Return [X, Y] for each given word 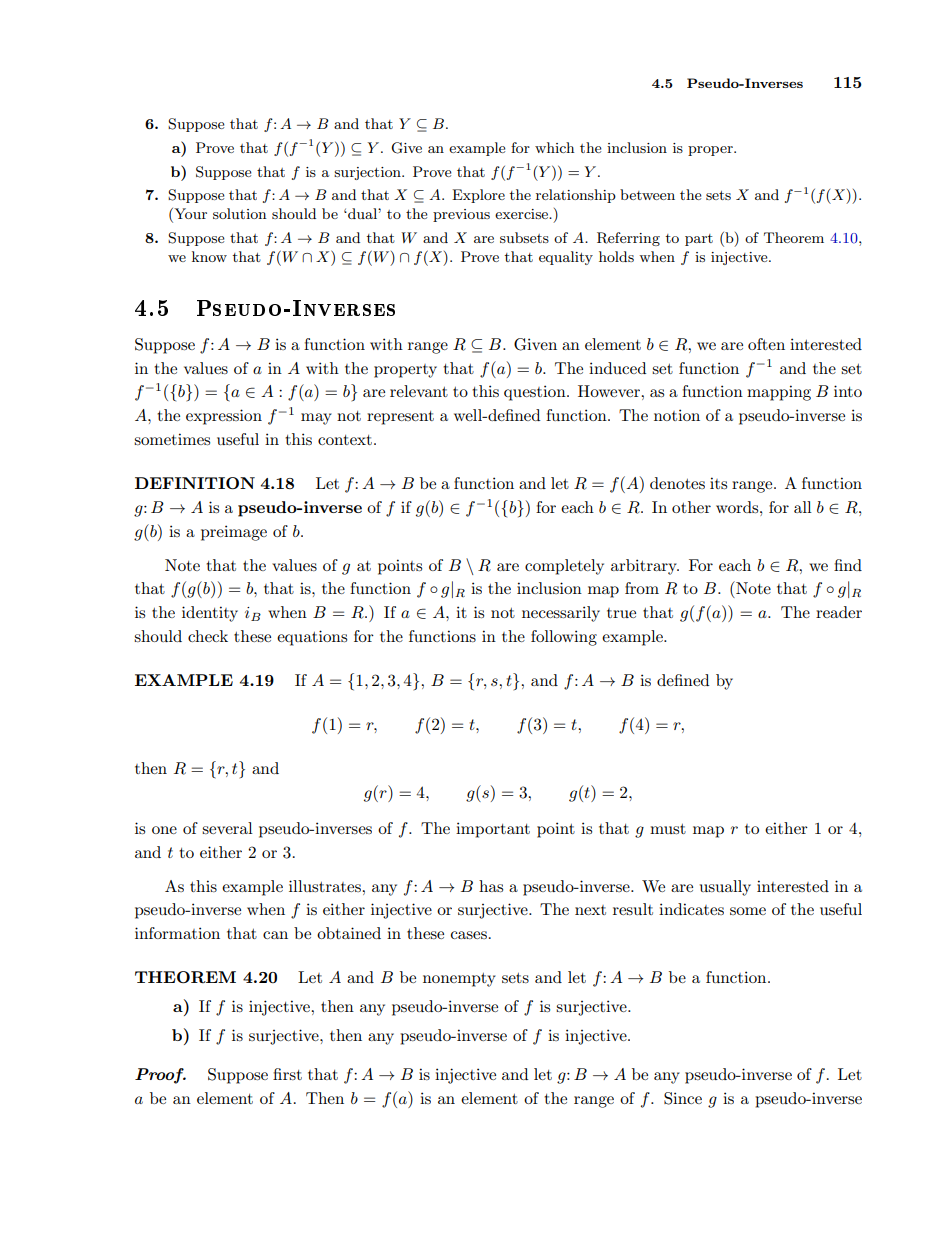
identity [210, 614]
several [227, 828]
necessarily [561, 614]
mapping [779, 393]
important [493, 830]
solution [240, 213]
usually [725, 888]
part [699, 240]
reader [839, 612]
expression [224, 417]
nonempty [459, 980]
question [536, 393]
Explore [478, 196]
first [287, 1074]
